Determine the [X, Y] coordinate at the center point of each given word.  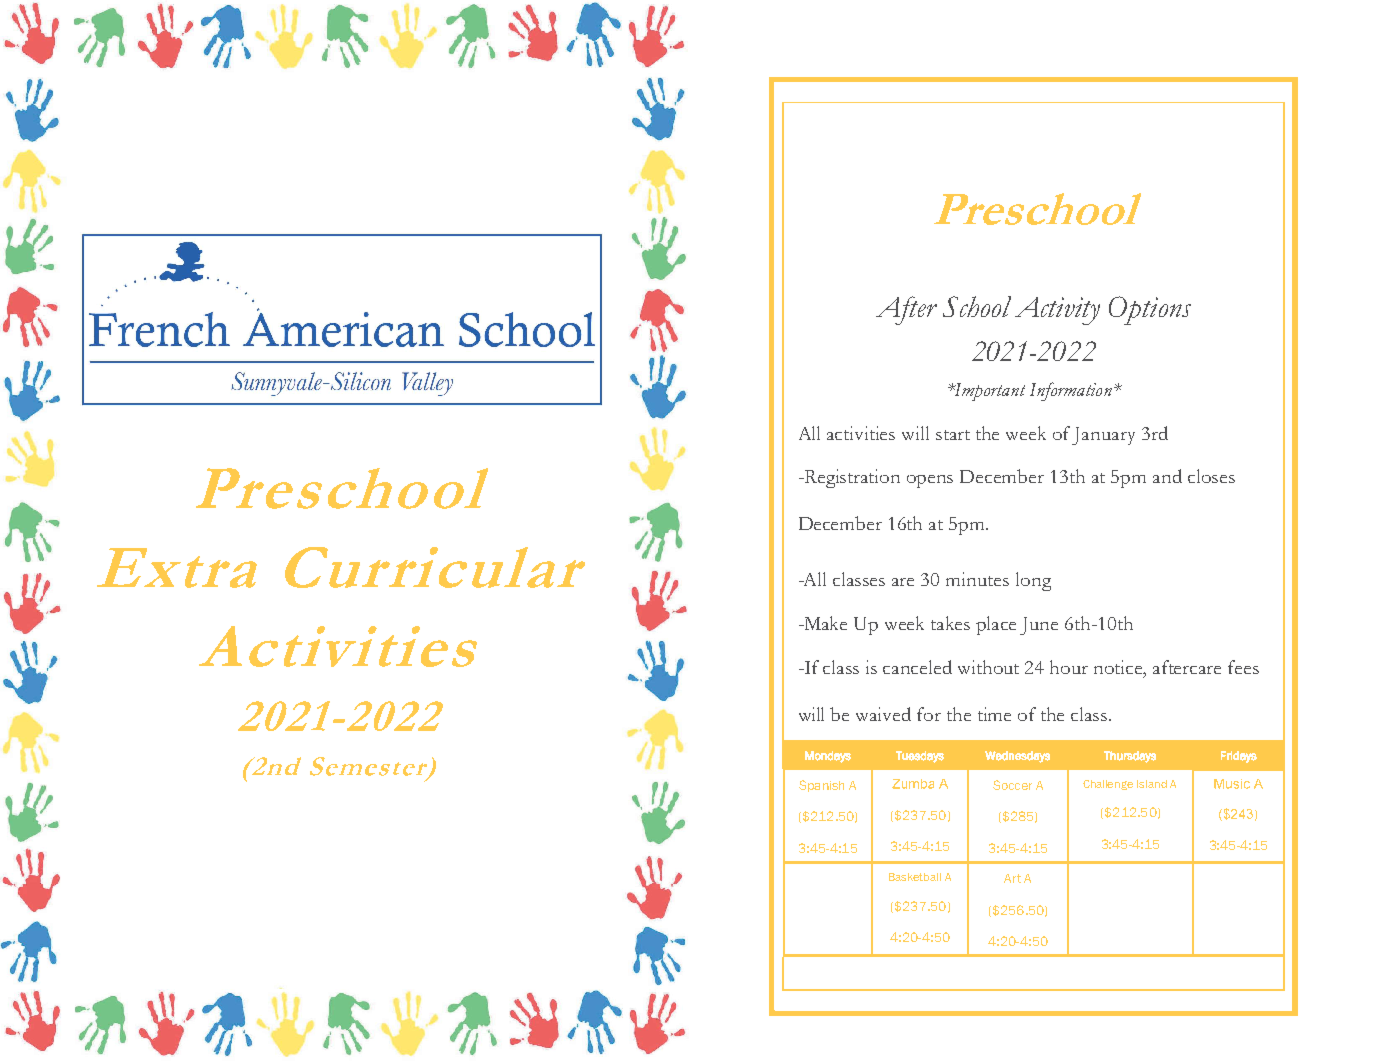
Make [824, 623]
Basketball [915, 877]
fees [1243, 667]
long [1033, 581]
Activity [1057, 311]
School [977, 306]
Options [1150, 310]
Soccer [1012, 785]
